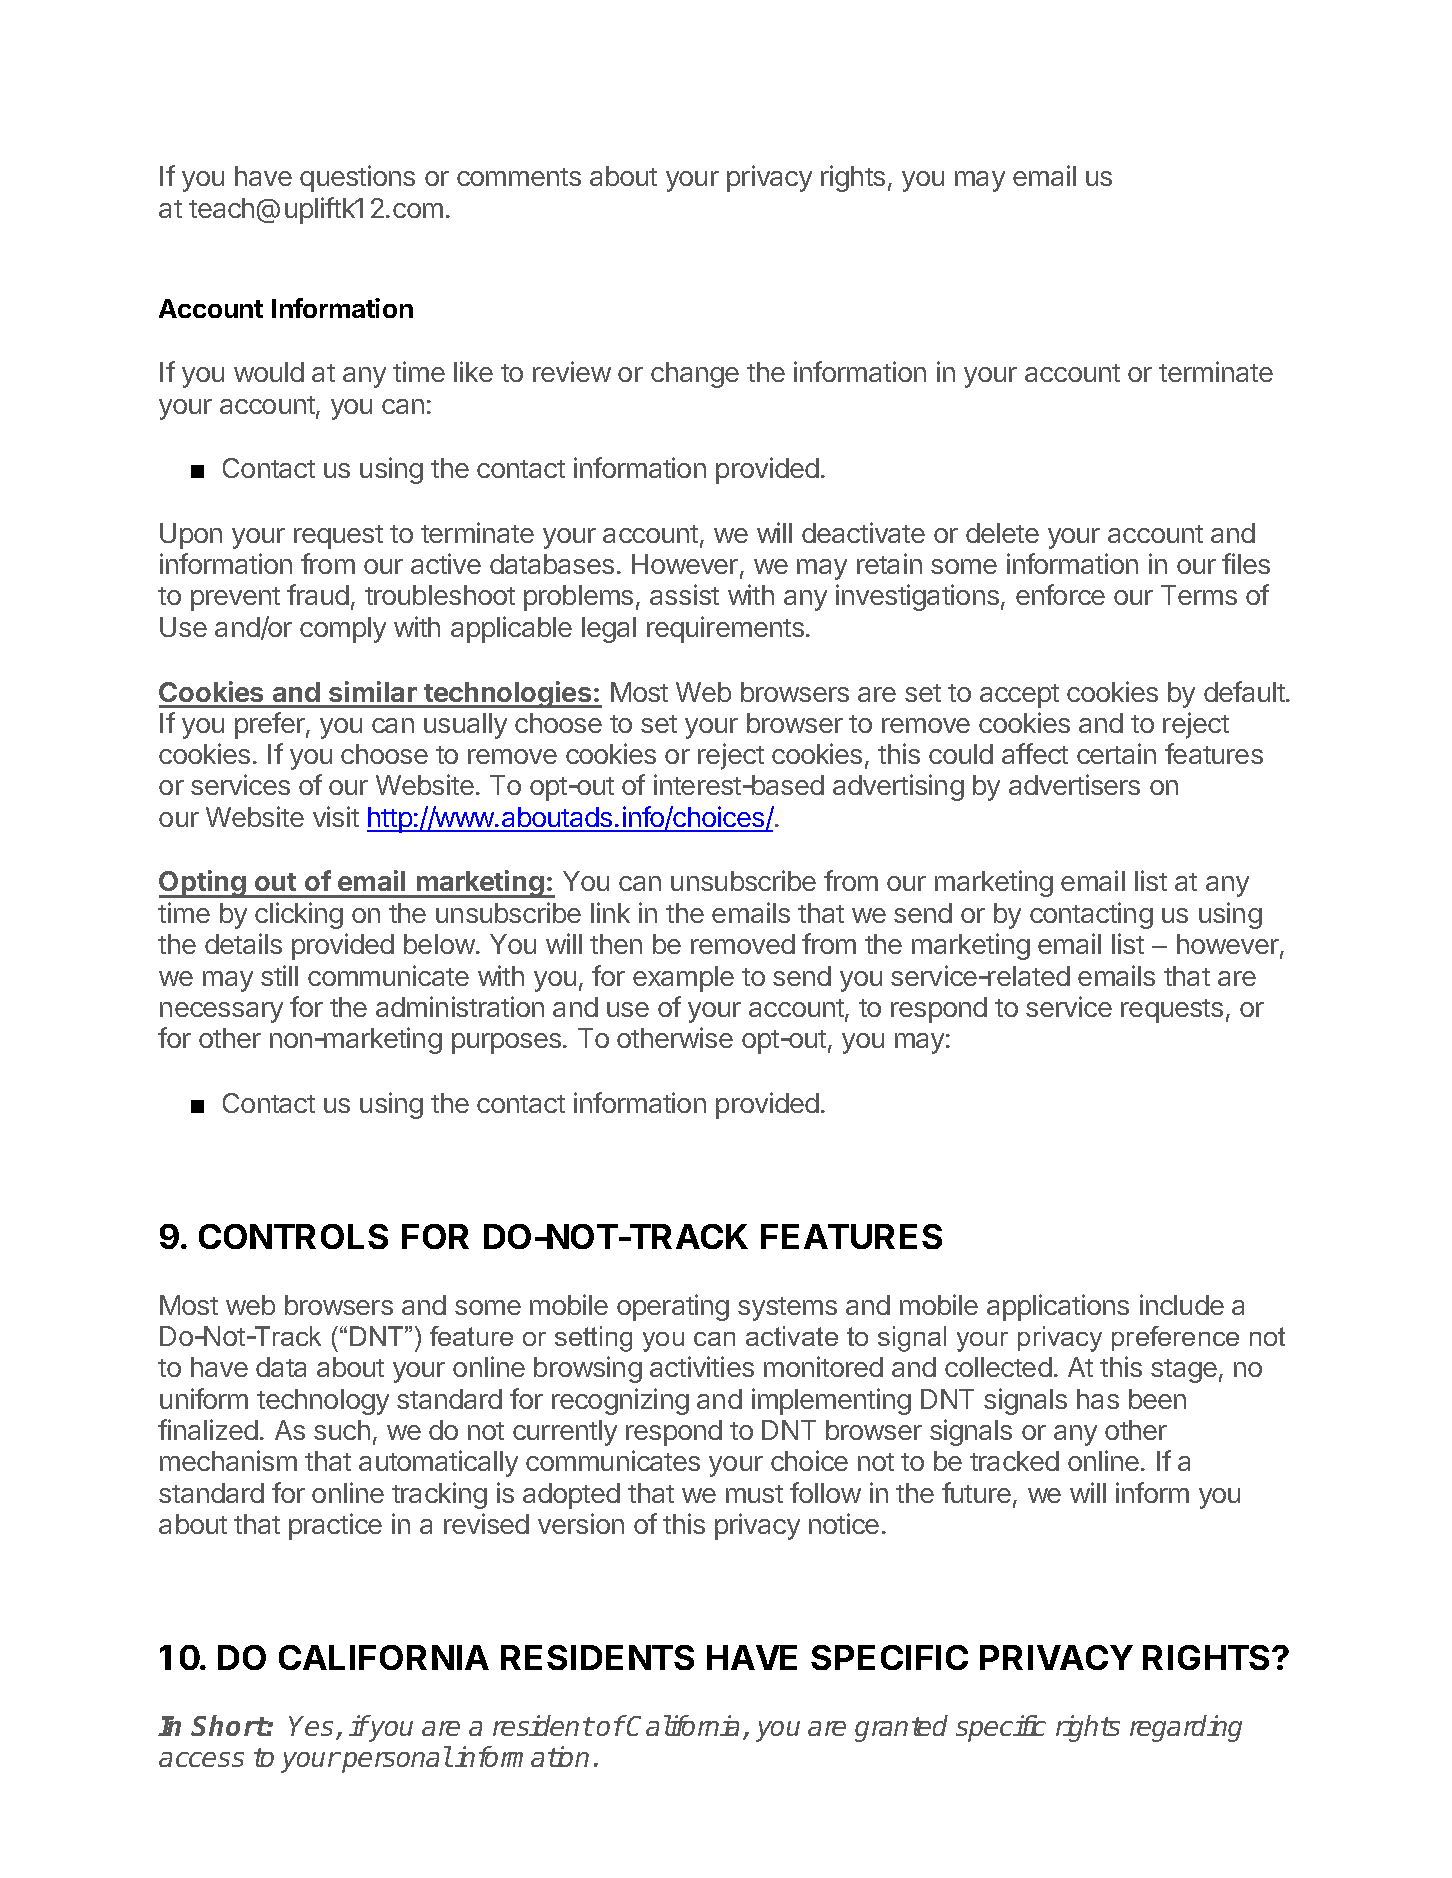  Describe the element at coordinates (1058, 1307) in the document. I see `applications` at that location.
